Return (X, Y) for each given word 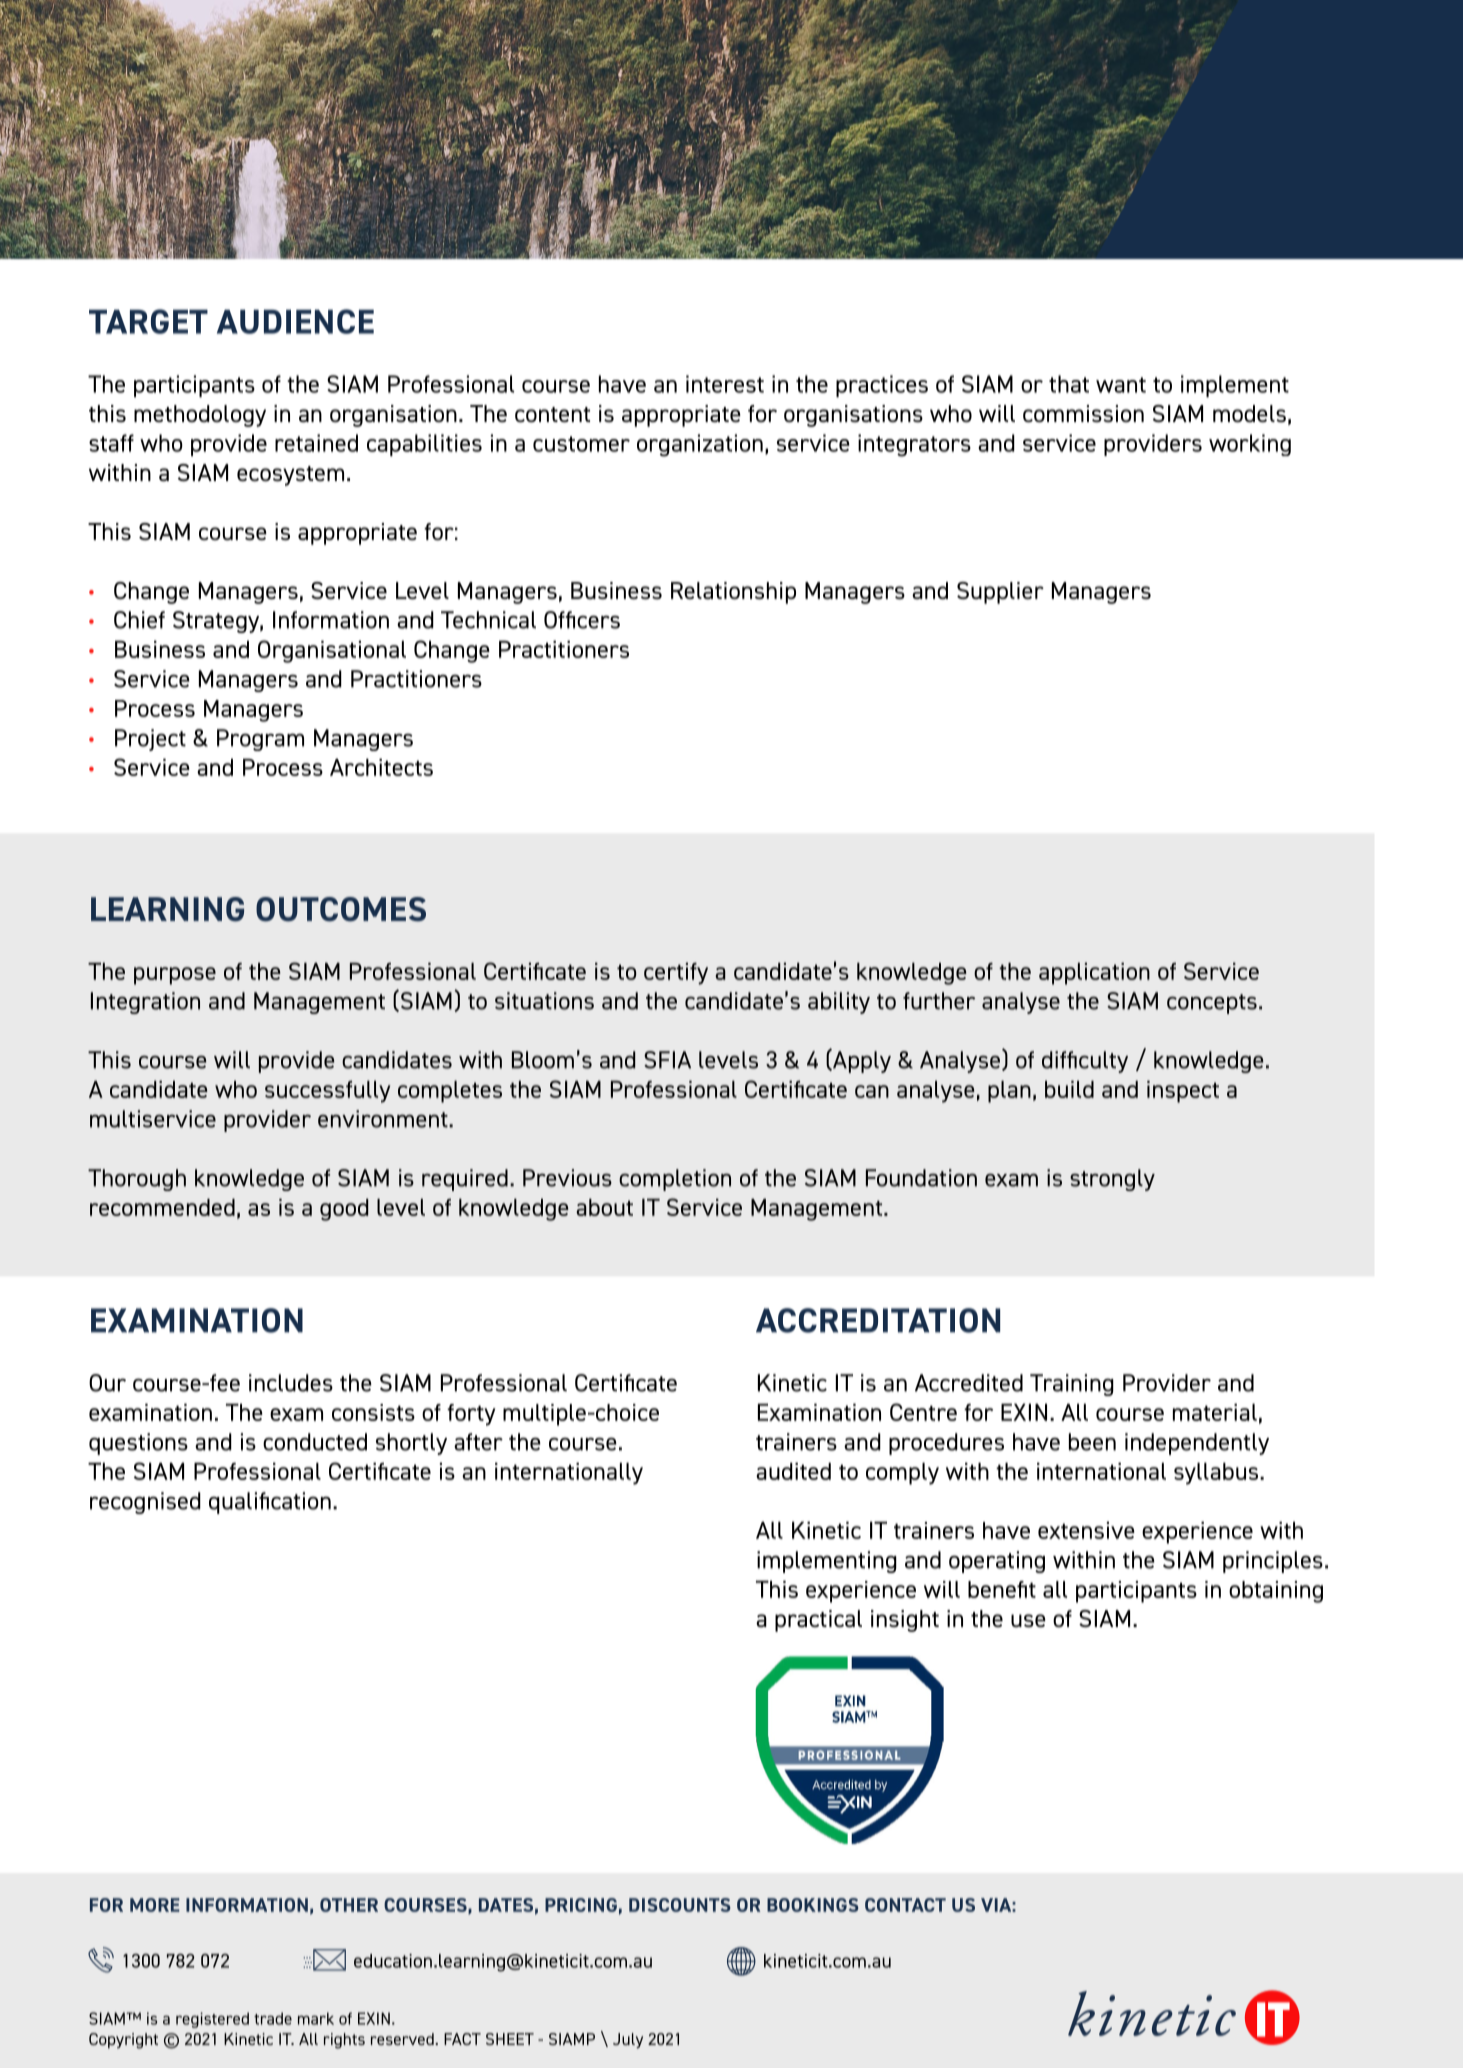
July (628, 2041)
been (1092, 1442)
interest (725, 384)
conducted (315, 1442)
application (1094, 974)
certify (676, 974)
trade (273, 2018)
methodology (200, 416)
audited (793, 1471)
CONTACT (905, 1905)
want (1121, 385)
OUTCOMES (341, 909)
